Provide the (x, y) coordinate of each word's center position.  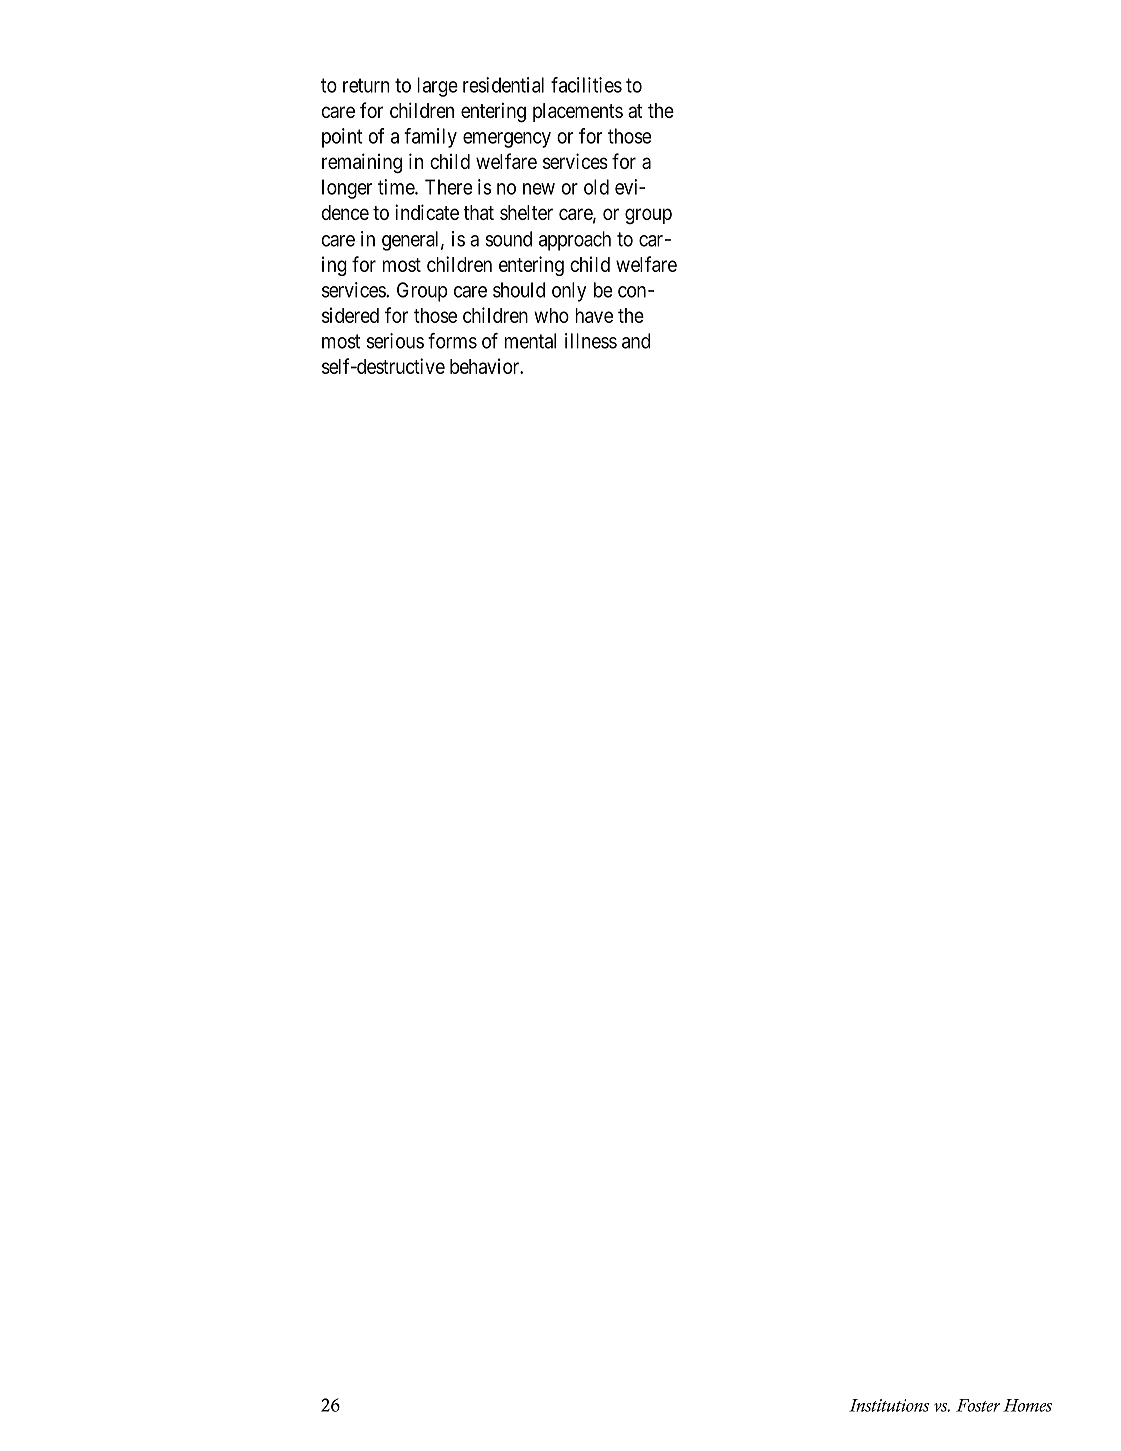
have (594, 315)
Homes (1027, 1405)
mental (530, 341)
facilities (586, 85)
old (596, 187)
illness (591, 341)
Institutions (889, 1405)
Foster (978, 1405)
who (551, 315)
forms (452, 341)
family (430, 138)
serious (395, 341)
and (636, 341)
